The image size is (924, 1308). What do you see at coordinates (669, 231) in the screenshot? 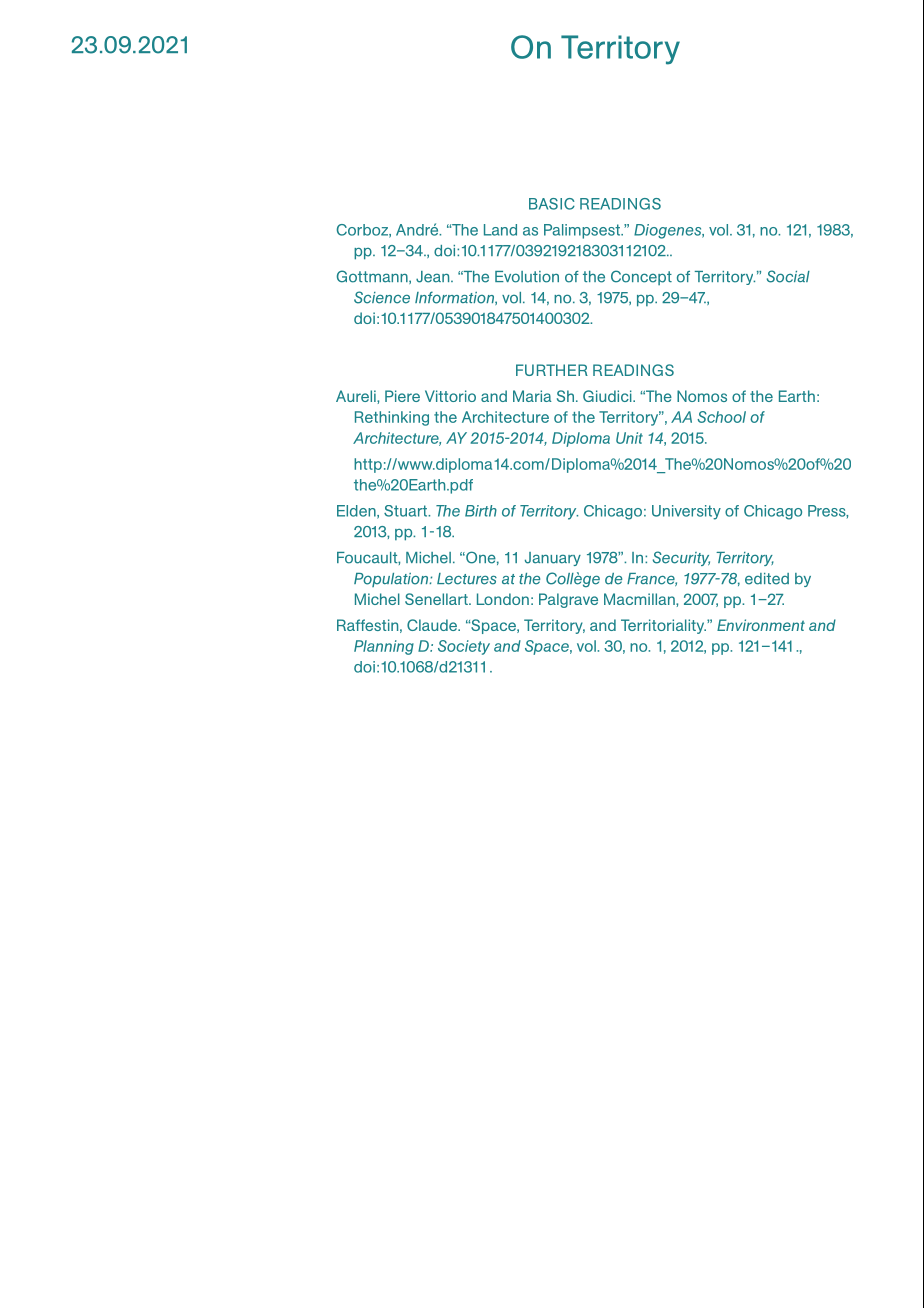
I see `Diogenes` at bounding box center [669, 231].
